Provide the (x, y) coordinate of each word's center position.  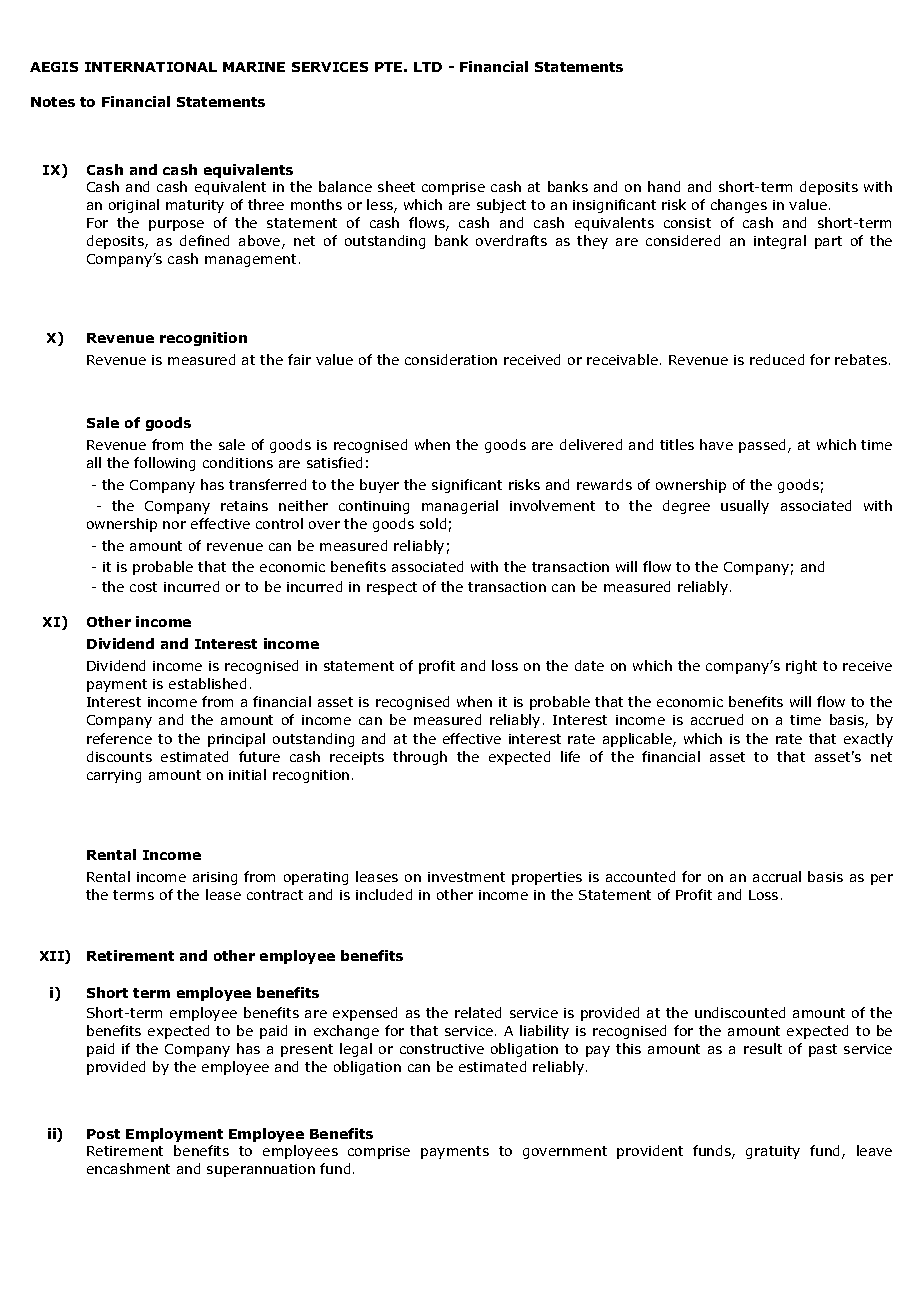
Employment (174, 1135)
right (801, 667)
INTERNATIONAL (151, 67)
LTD (428, 67)
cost (143, 587)
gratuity (773, 1152)
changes (739, 206)
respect (392, 588)
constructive (442, 1049)
